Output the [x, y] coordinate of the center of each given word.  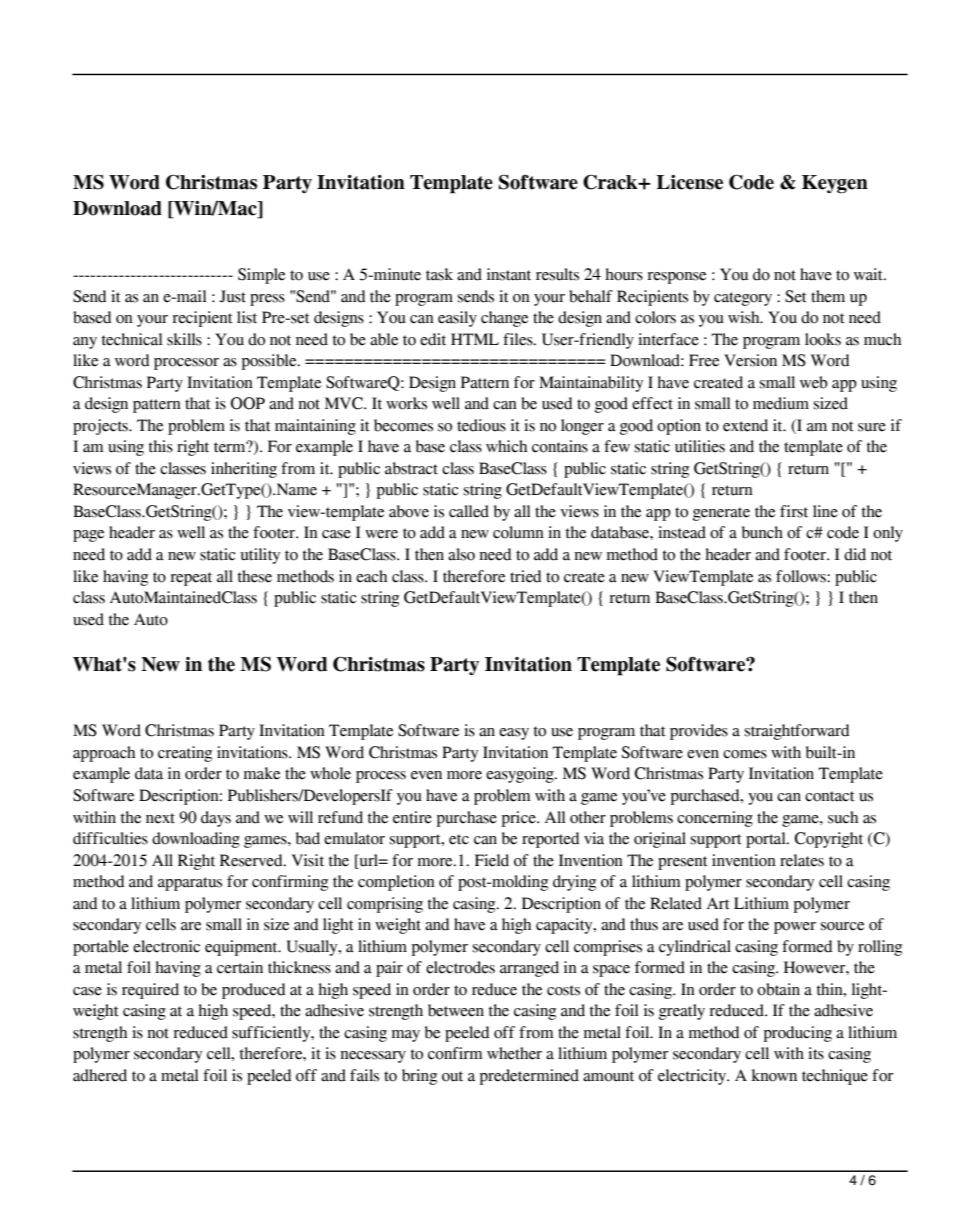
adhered [100, 1075]
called [469, 511]
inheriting [244, 470]
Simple [261, 276]
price [520, 819]
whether [514, 1053]
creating [185, 754]
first [794, 511]
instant [509, 274]
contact [830, 796]
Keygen [835, 184]
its [816, 1053]
